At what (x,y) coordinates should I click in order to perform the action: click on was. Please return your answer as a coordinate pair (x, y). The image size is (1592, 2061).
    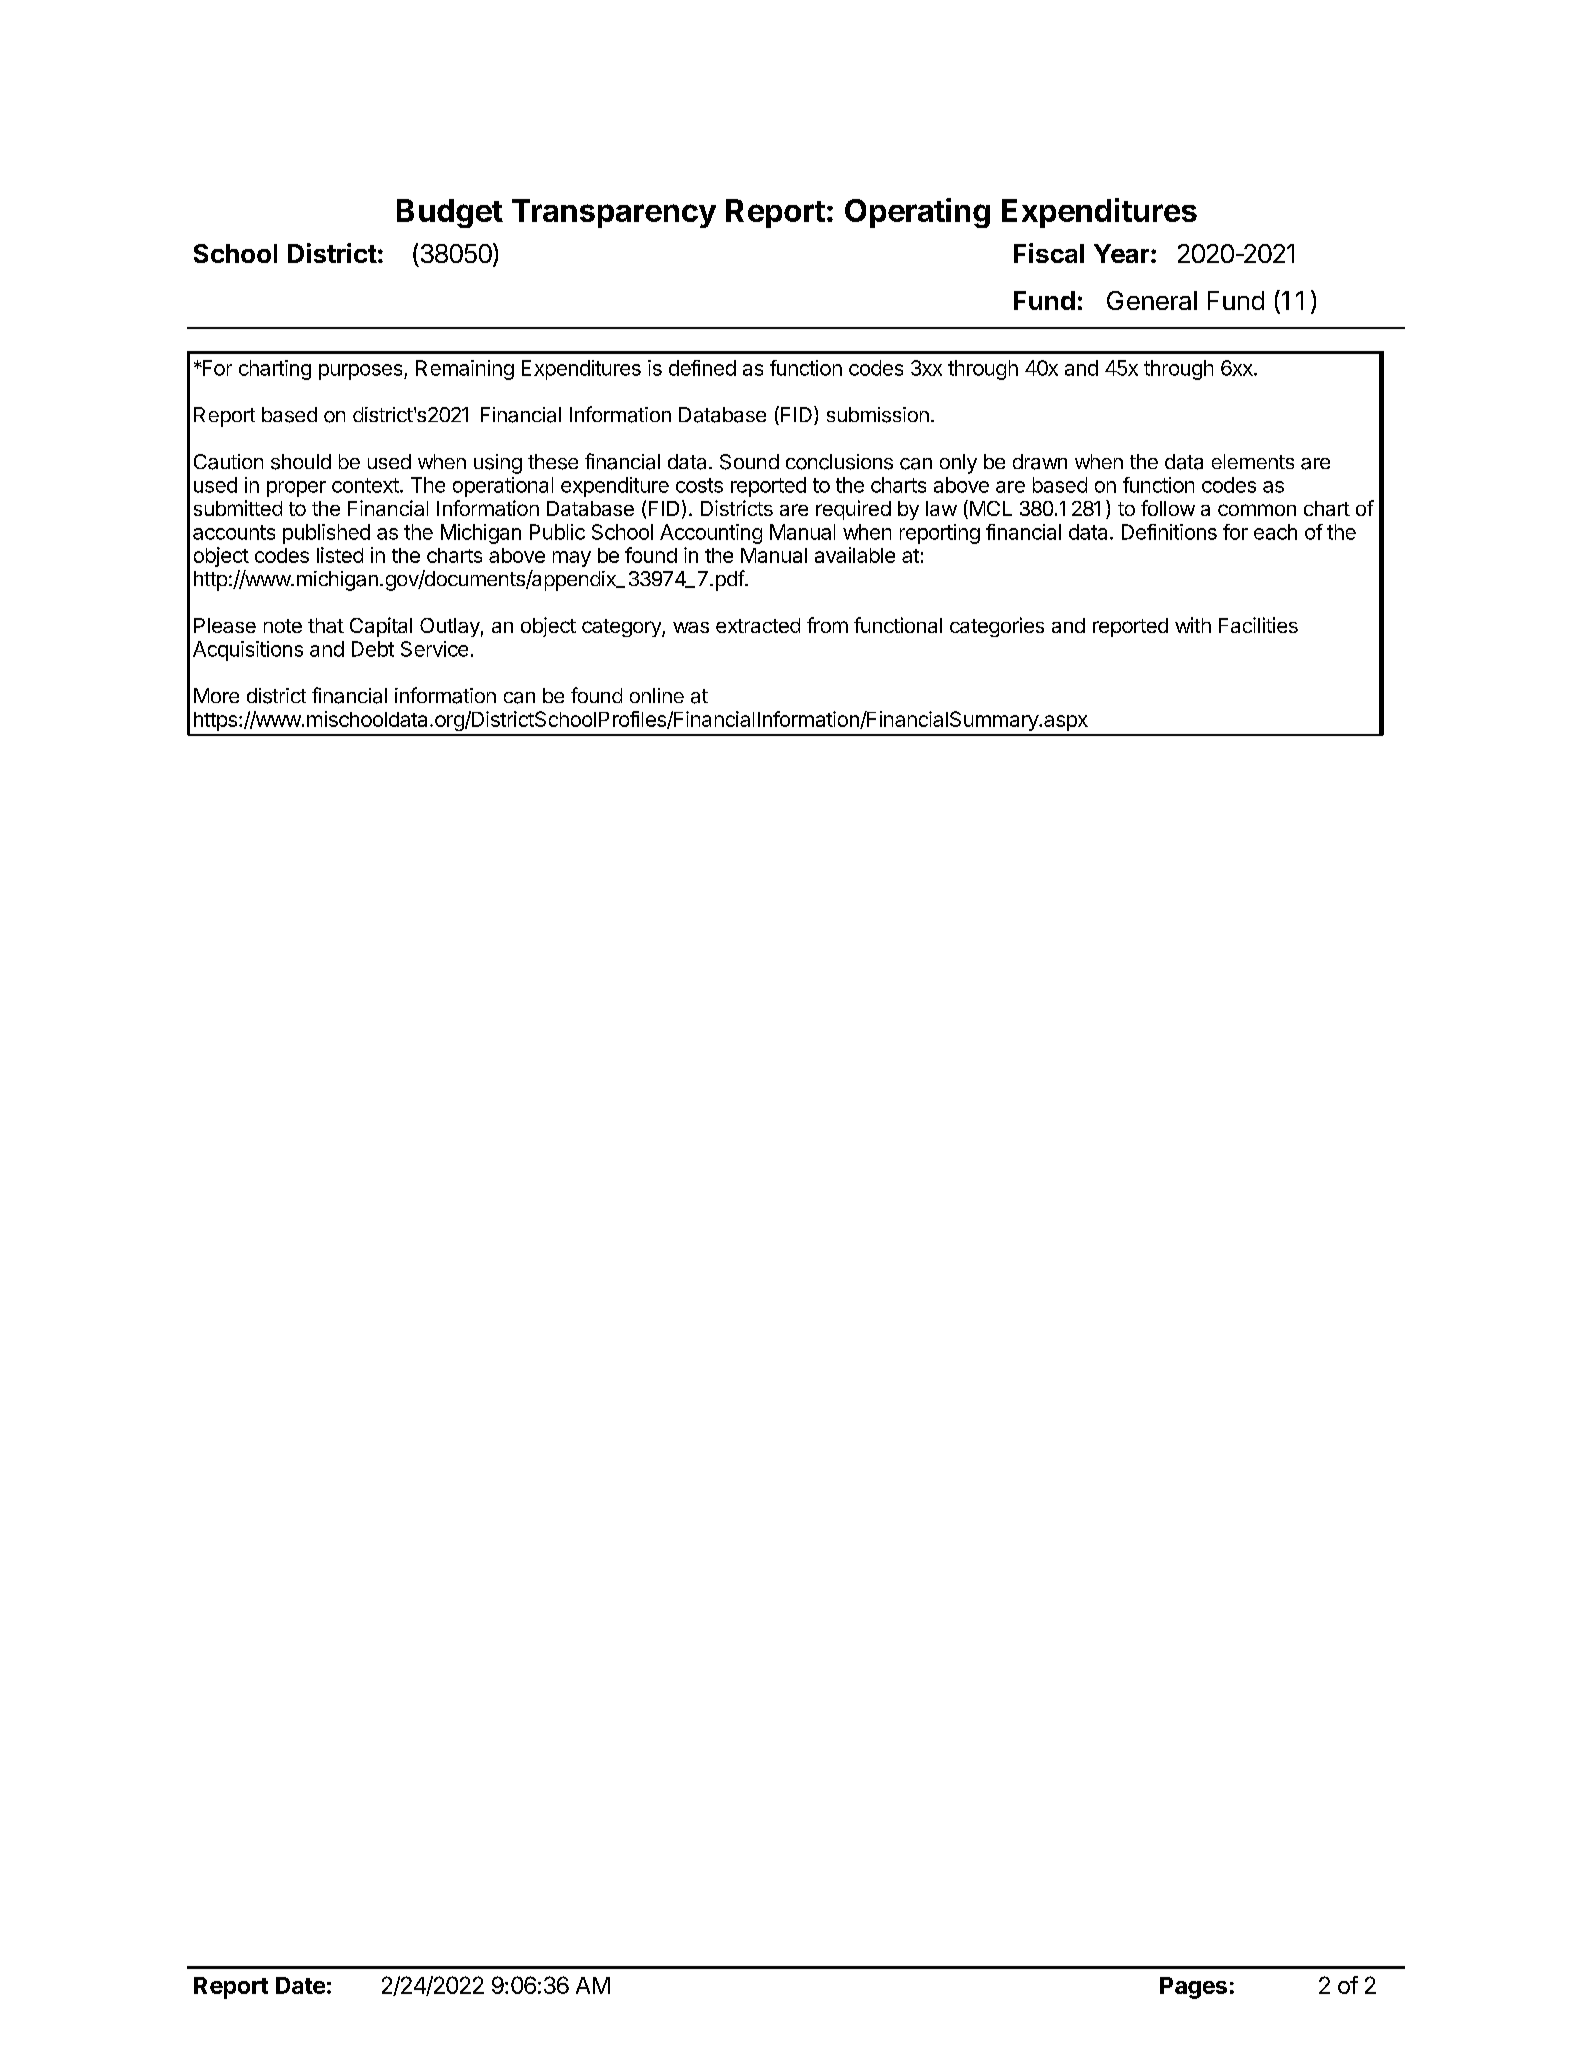
    Looking at the image, I should click on (691, 627).
